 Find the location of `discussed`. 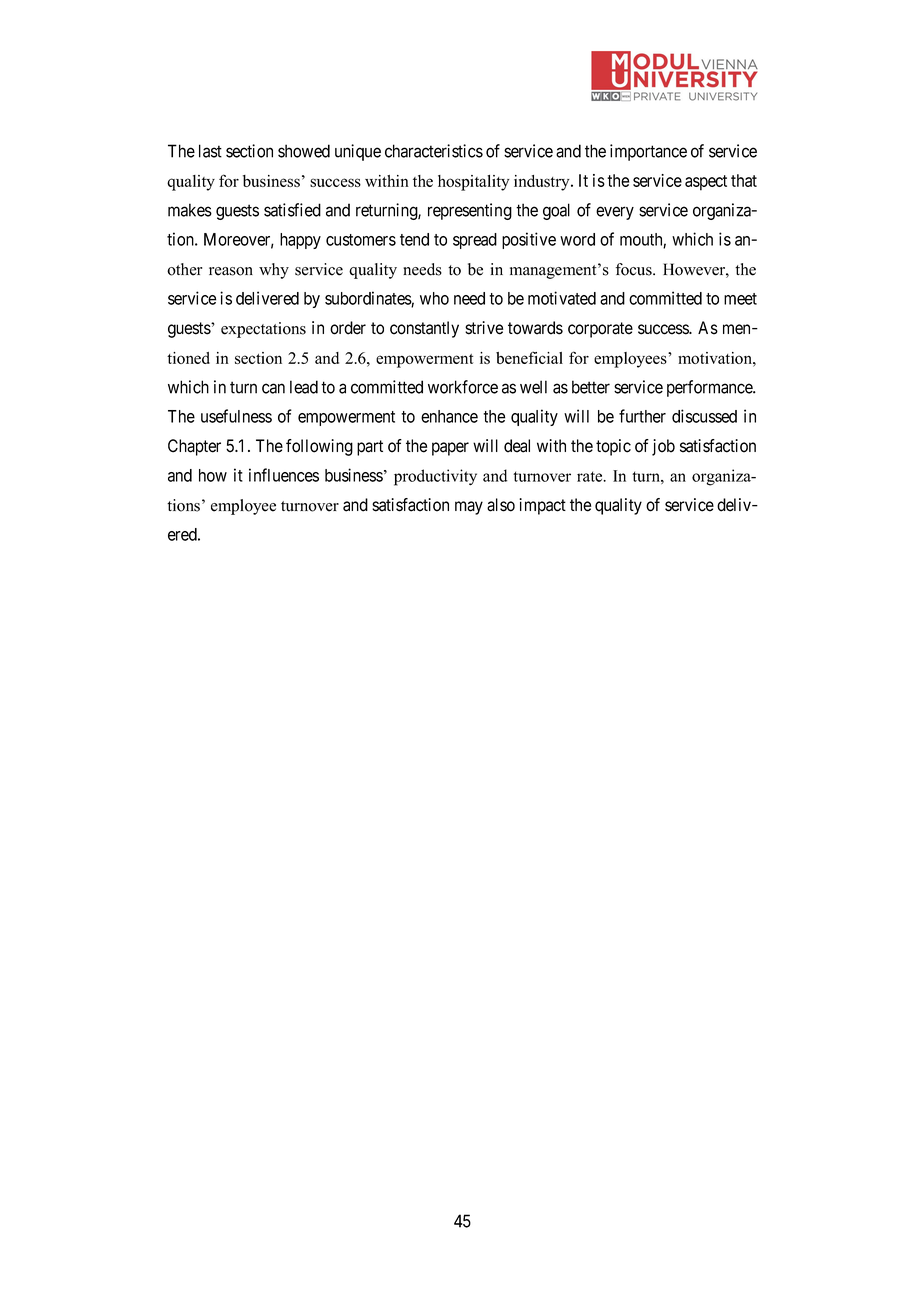

discussed is located at coordinates (704, 416).
